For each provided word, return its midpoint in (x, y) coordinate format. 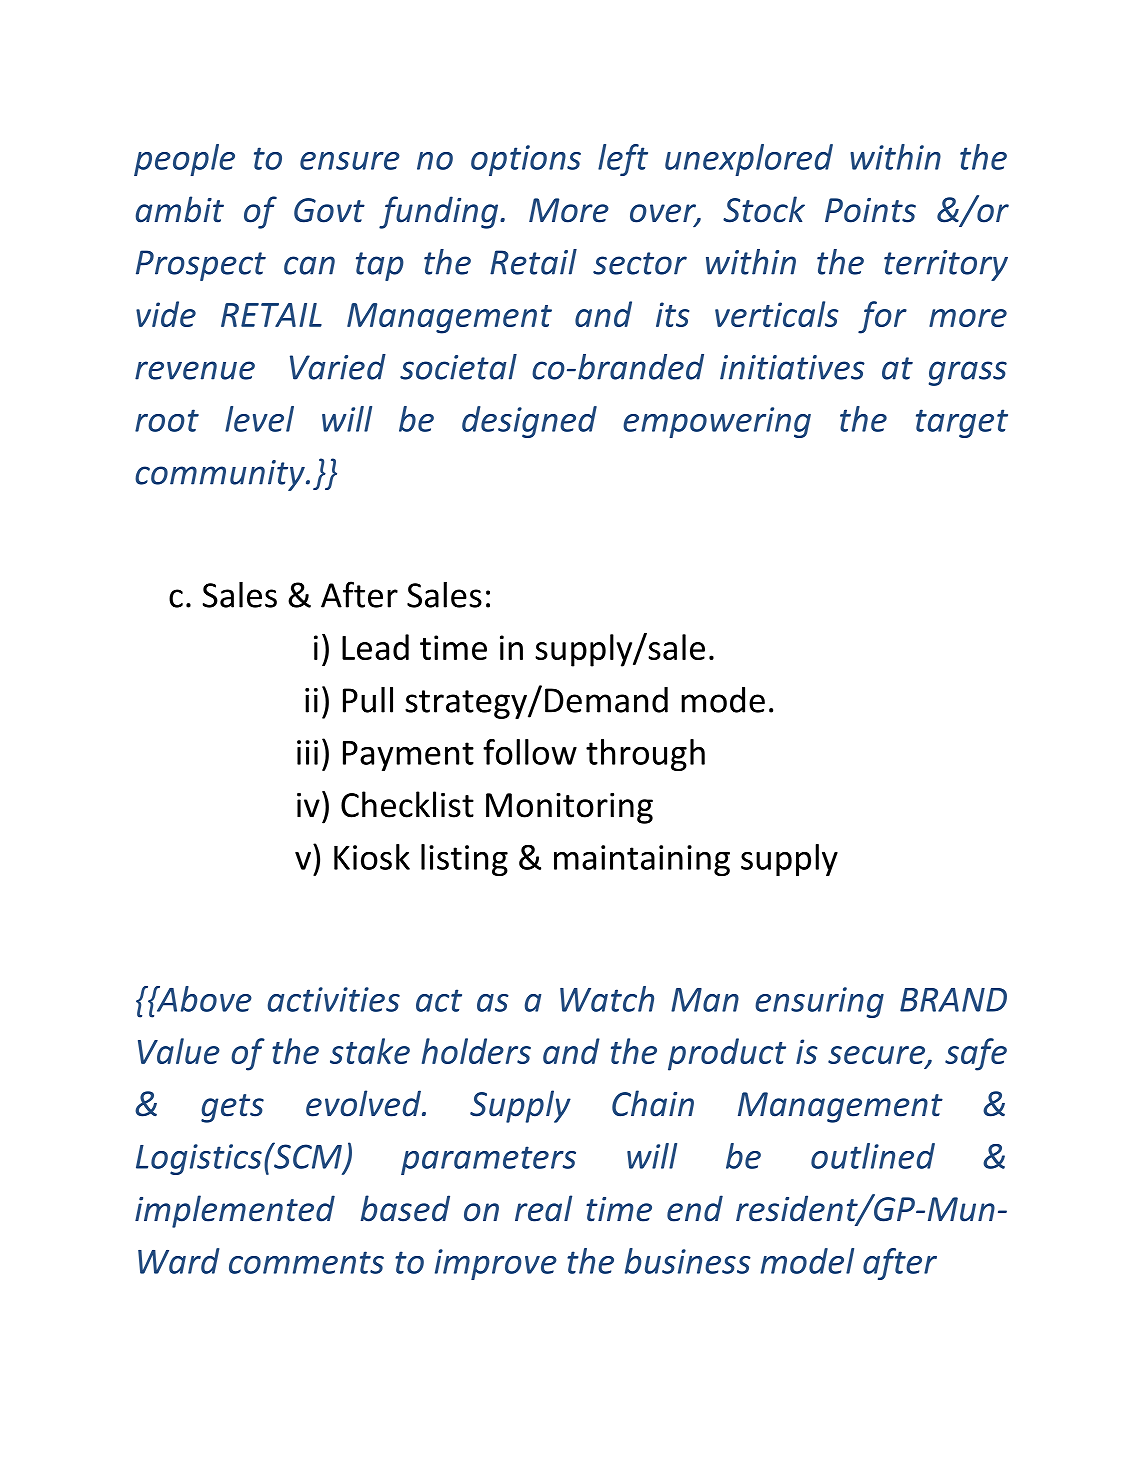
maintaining (642, 860)
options (526, 160)
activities (334, 999)
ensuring (819, 1002)
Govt (329, 210)
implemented (235, 1211)
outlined (873, 1156)
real (543, 1208)
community (221, 475)
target (962, 423)
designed (529, 422)
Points (870, 210)
